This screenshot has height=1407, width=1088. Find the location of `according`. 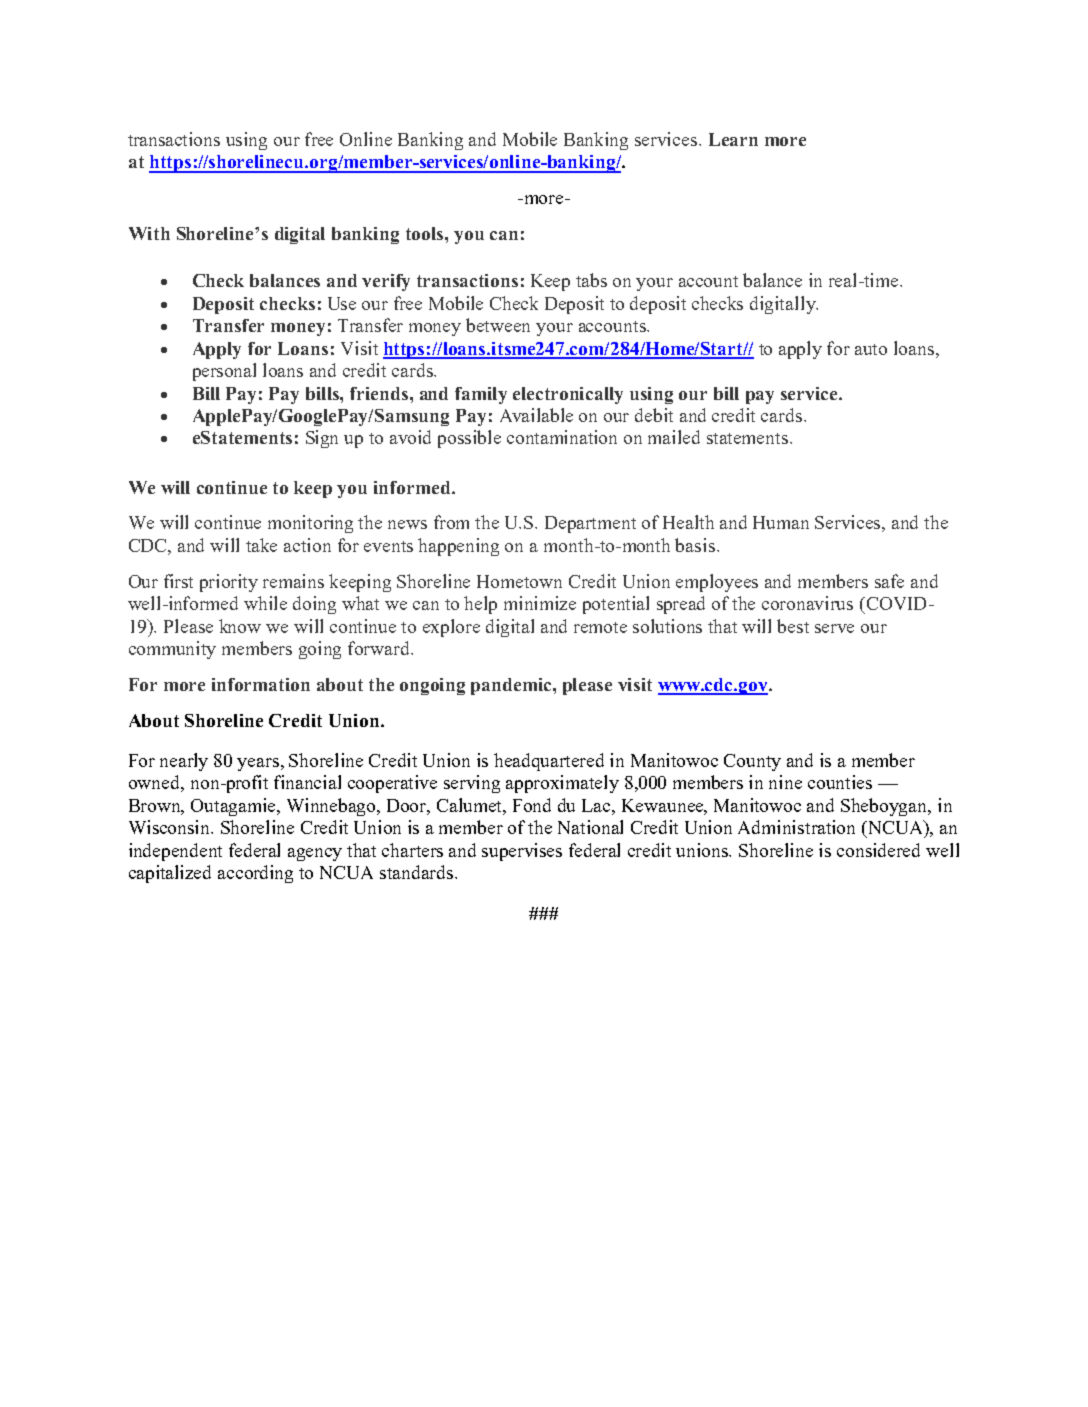

according is located at coordinates (255, 874).
